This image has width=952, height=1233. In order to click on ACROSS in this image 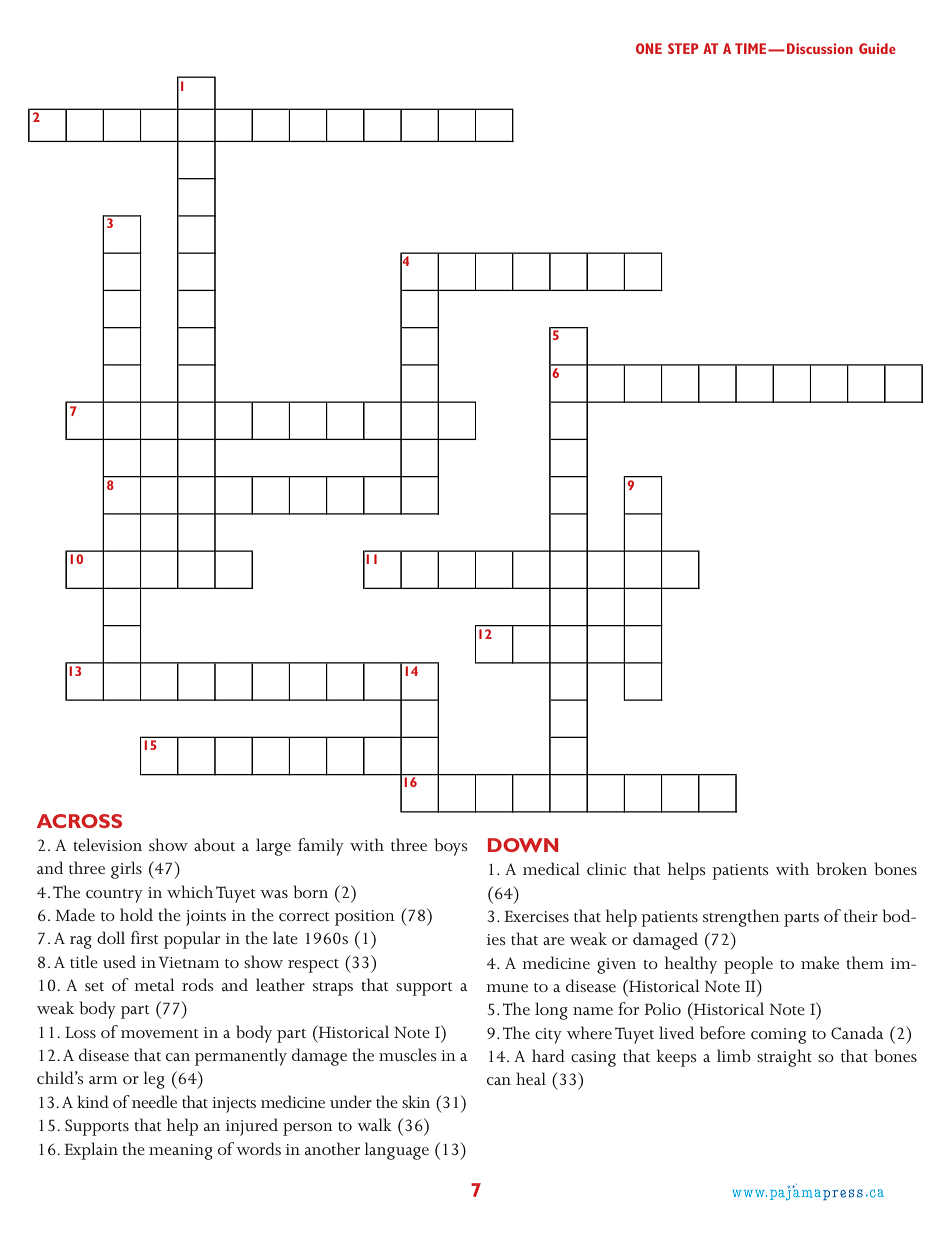, I will do `click(79, 821)`.
